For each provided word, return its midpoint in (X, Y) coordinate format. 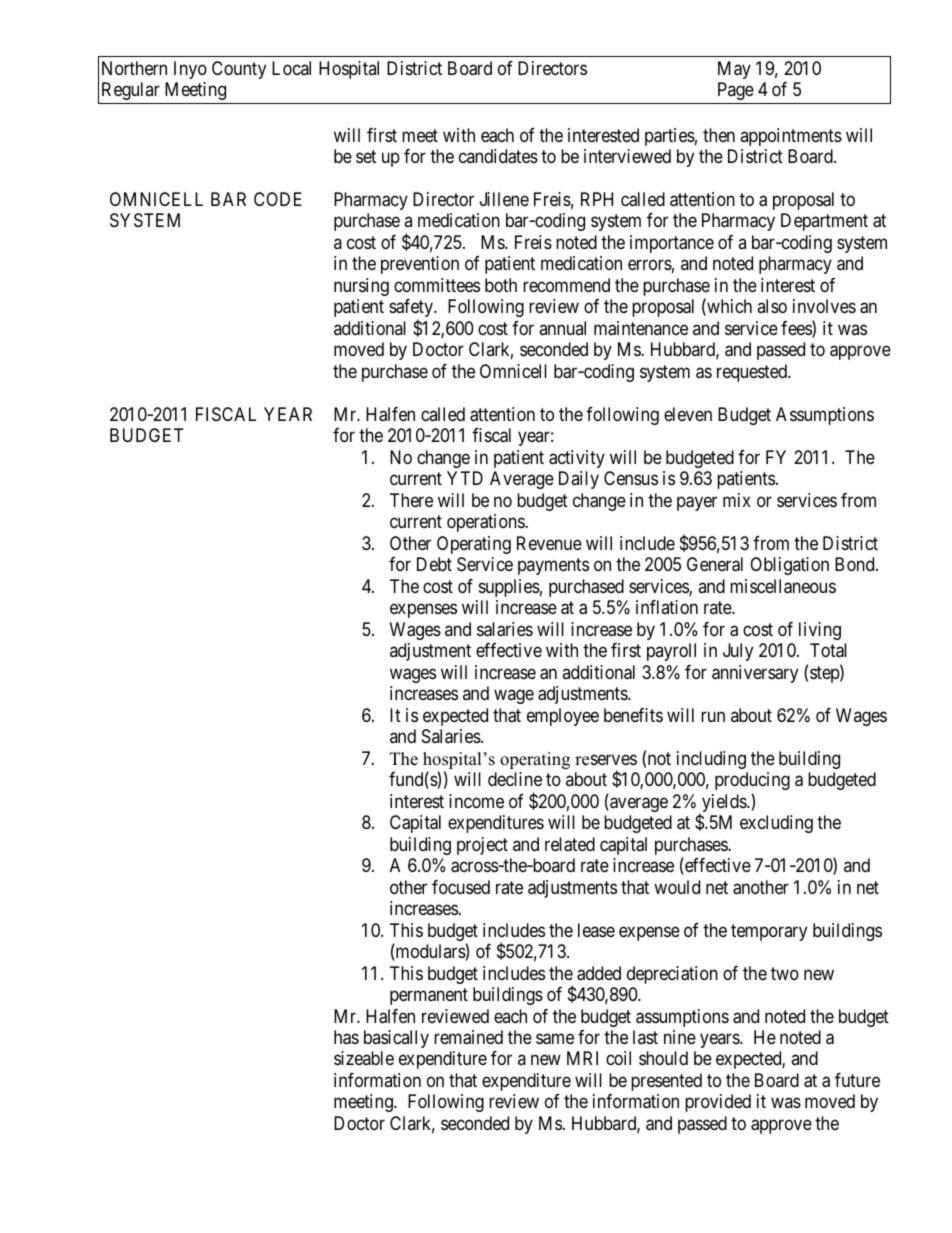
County (239, 70)
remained (468, 1037)
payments (553, 566)
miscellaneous (783, 586)
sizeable (364, 1058)
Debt (434, 564)
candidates (498, 156)
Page (736, 91)
